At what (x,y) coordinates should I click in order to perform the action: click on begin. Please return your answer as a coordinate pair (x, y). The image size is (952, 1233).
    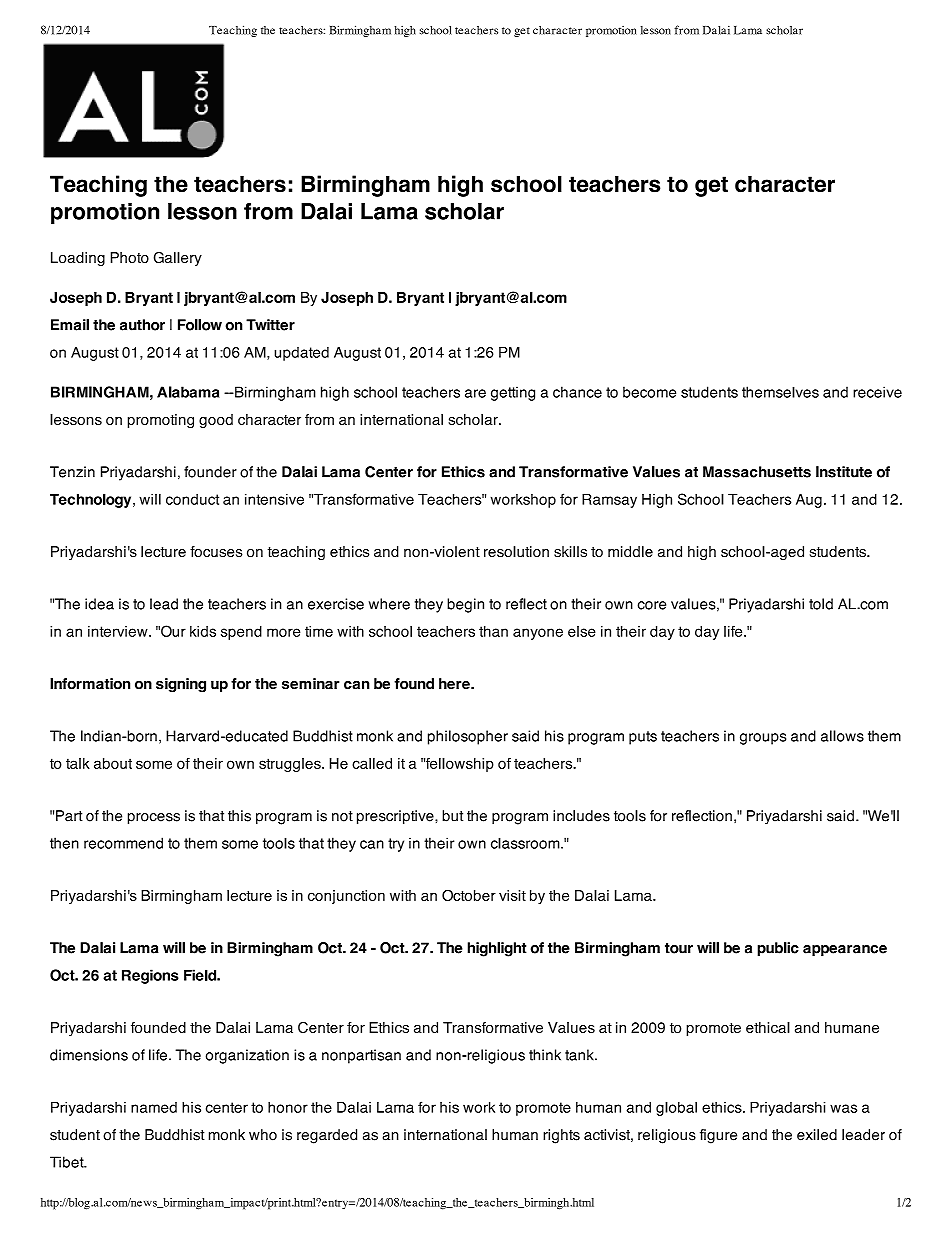
    Looking at the image, I should click on (465, 605).
